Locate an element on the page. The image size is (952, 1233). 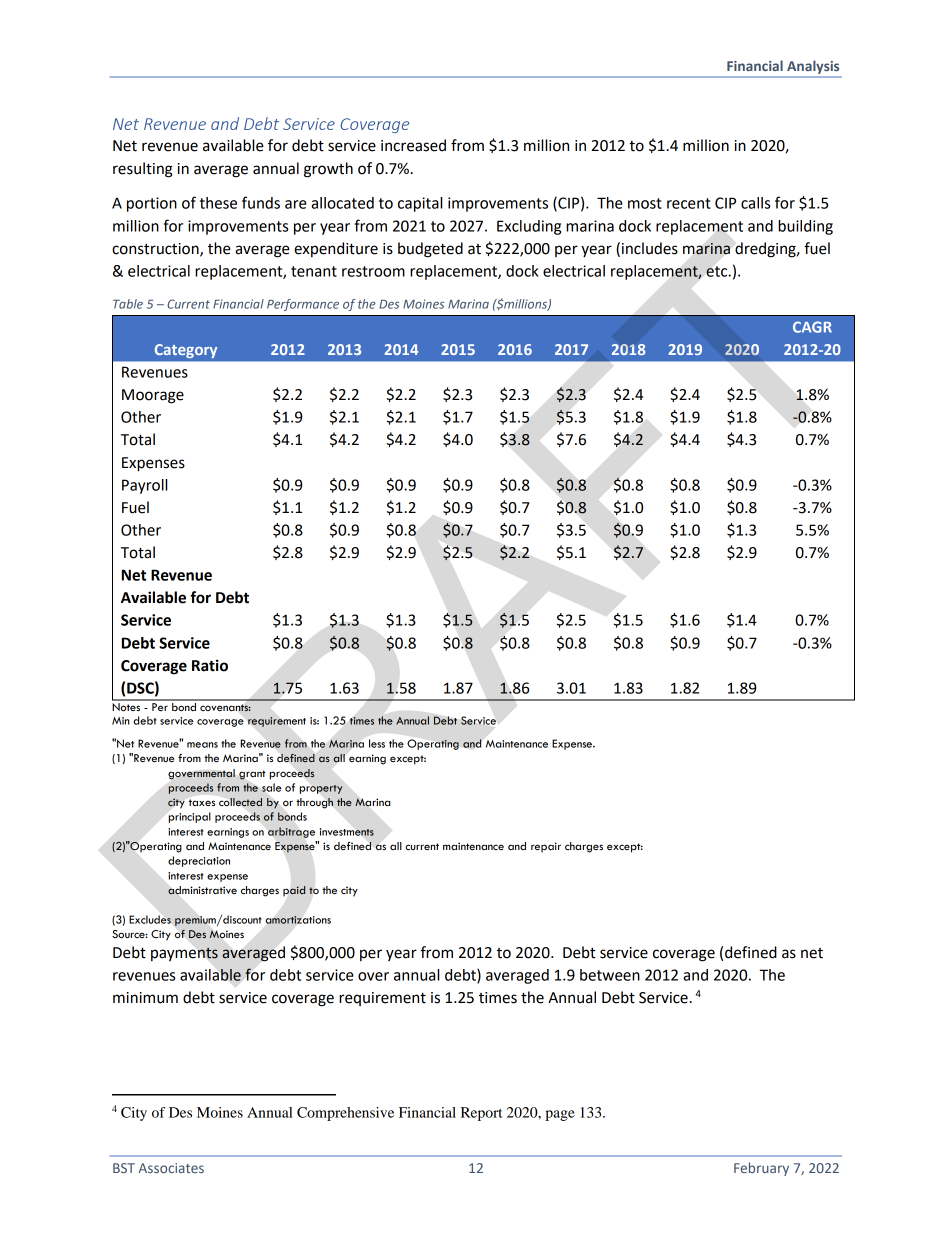
budgeted is located at coordinates (430, 250).
